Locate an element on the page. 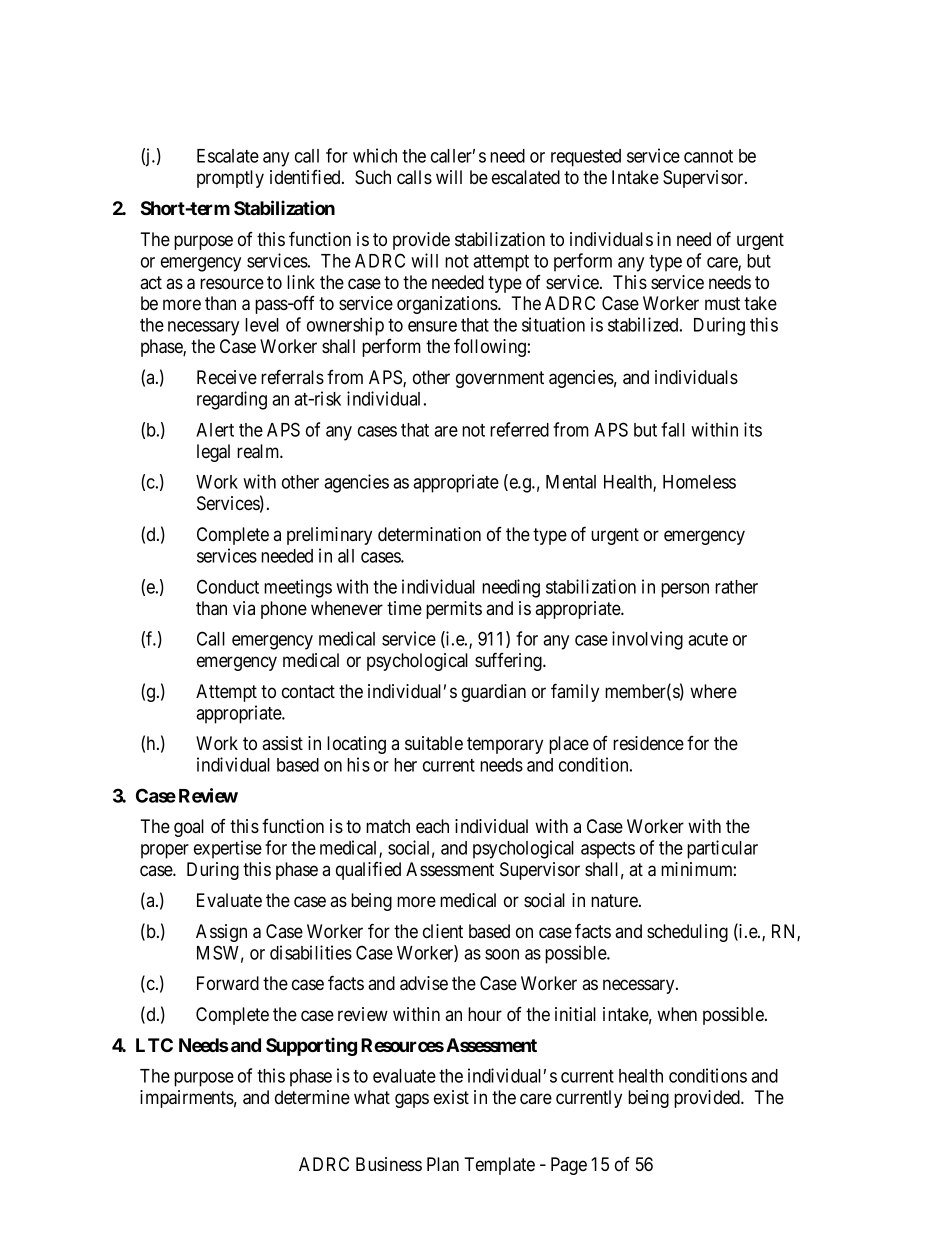  cannot is located at coordinates (708, 156).
